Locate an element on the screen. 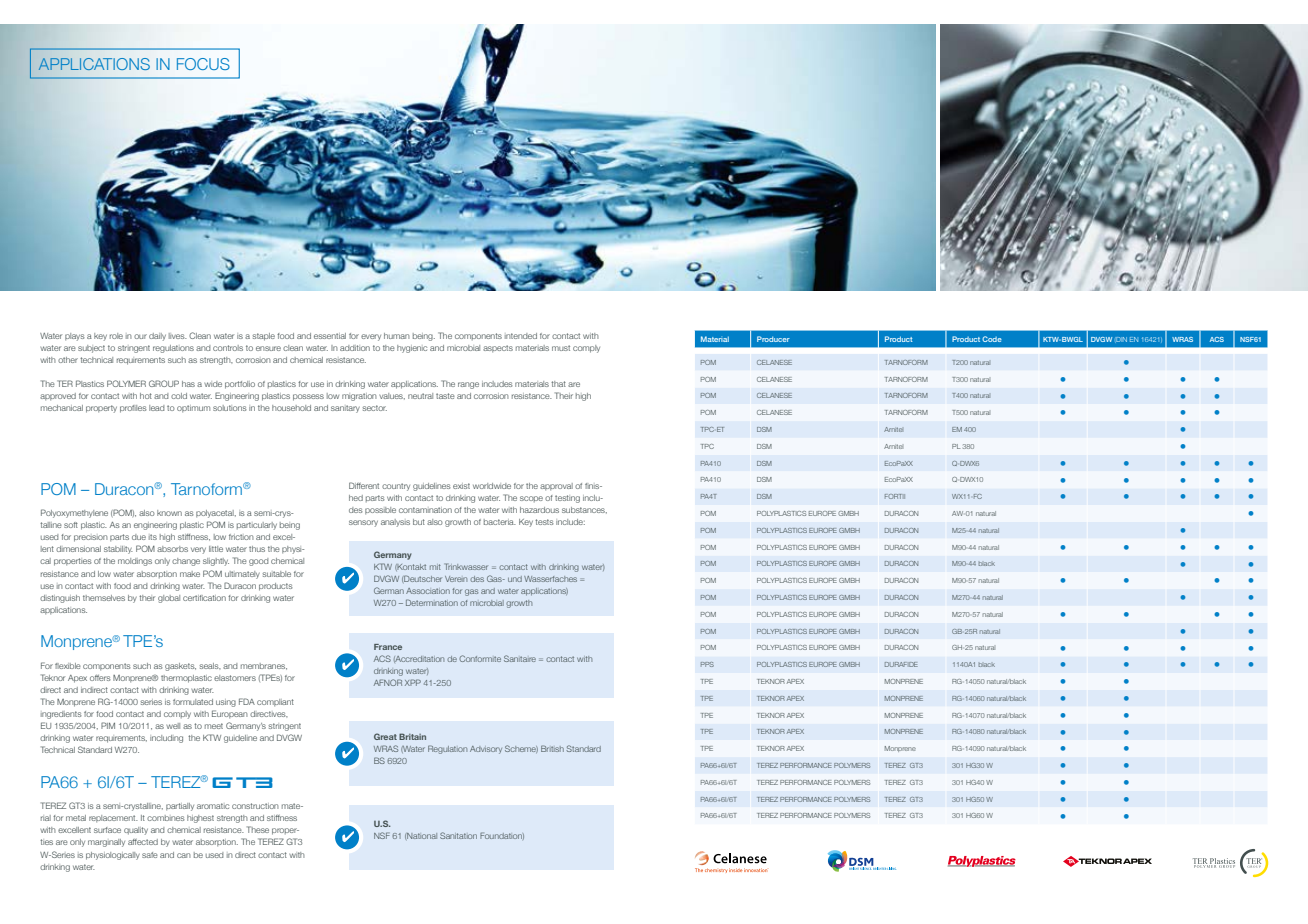 The width and height of the screenshot is (1308, 924). Code is located at coordinates (992, 339).
